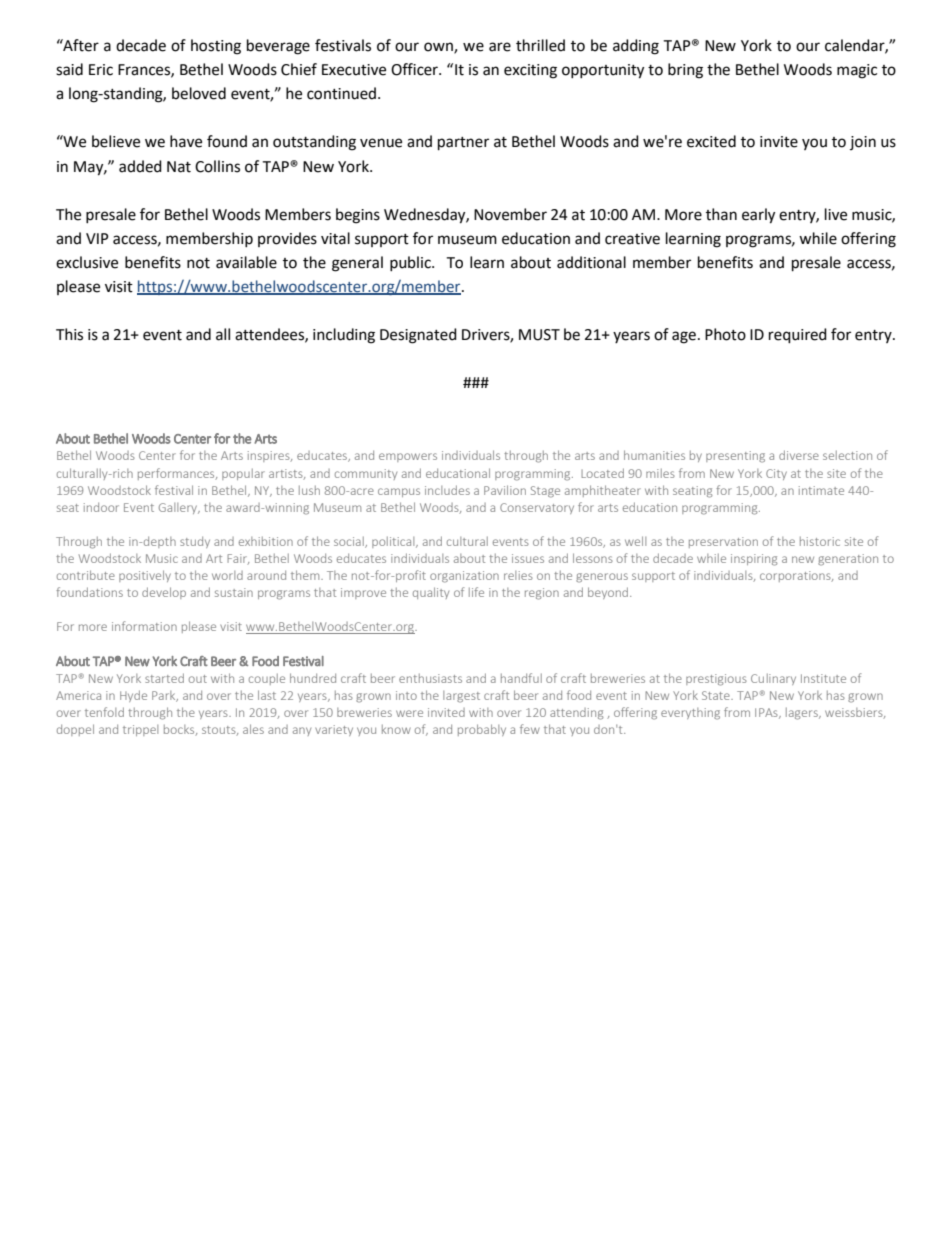 The width and height of the page is (952, 1233). Describe the element at coordinates (69, 334) in the page. I see `This` at that location.
